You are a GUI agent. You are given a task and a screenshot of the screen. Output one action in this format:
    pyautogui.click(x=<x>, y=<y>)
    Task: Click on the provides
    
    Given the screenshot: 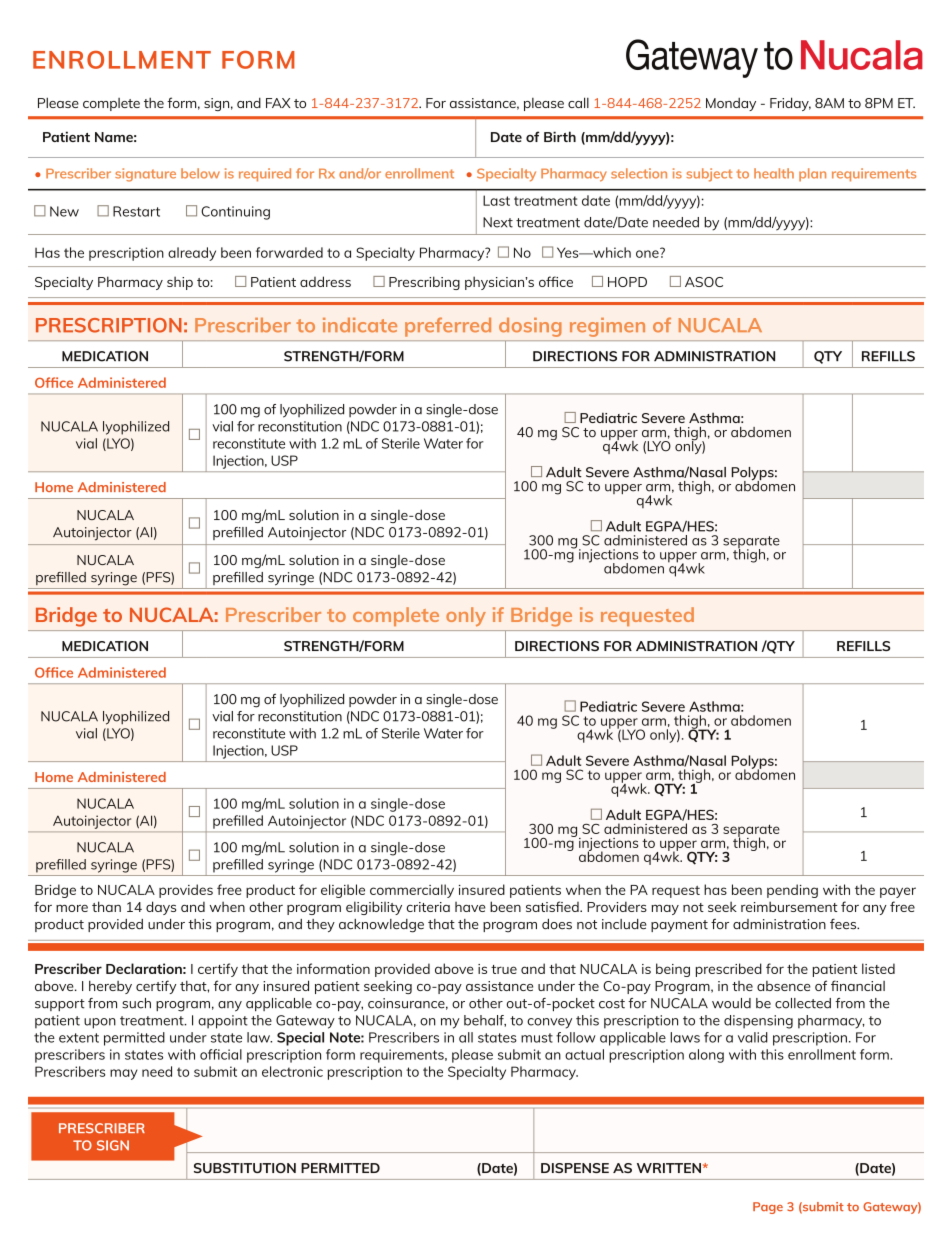 What is the action you would take?
    pyautogui.click(x=186, y=891)
